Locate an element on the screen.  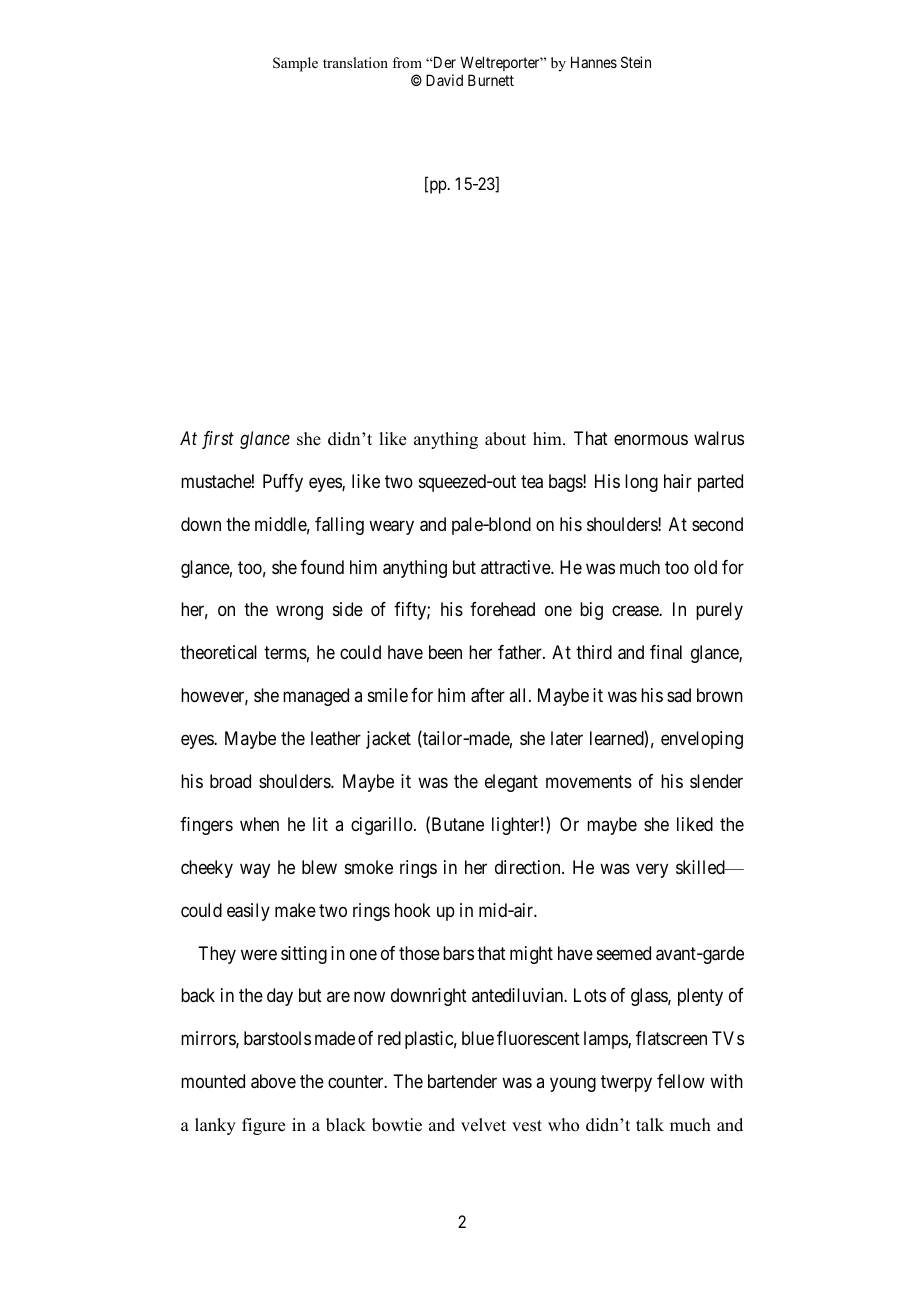
David is located at coordinates (444, 80).
